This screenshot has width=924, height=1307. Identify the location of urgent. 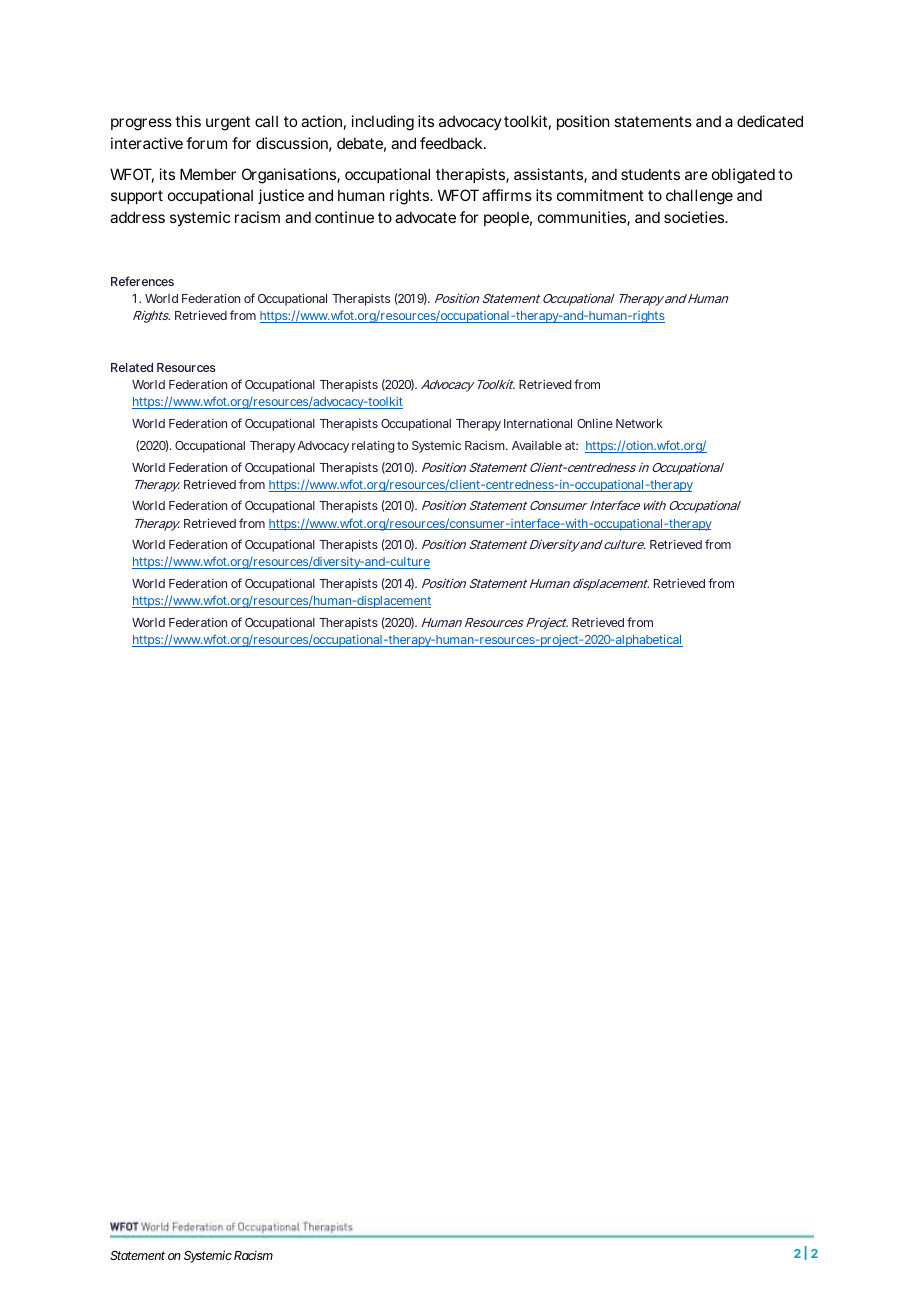
(228, 123).
